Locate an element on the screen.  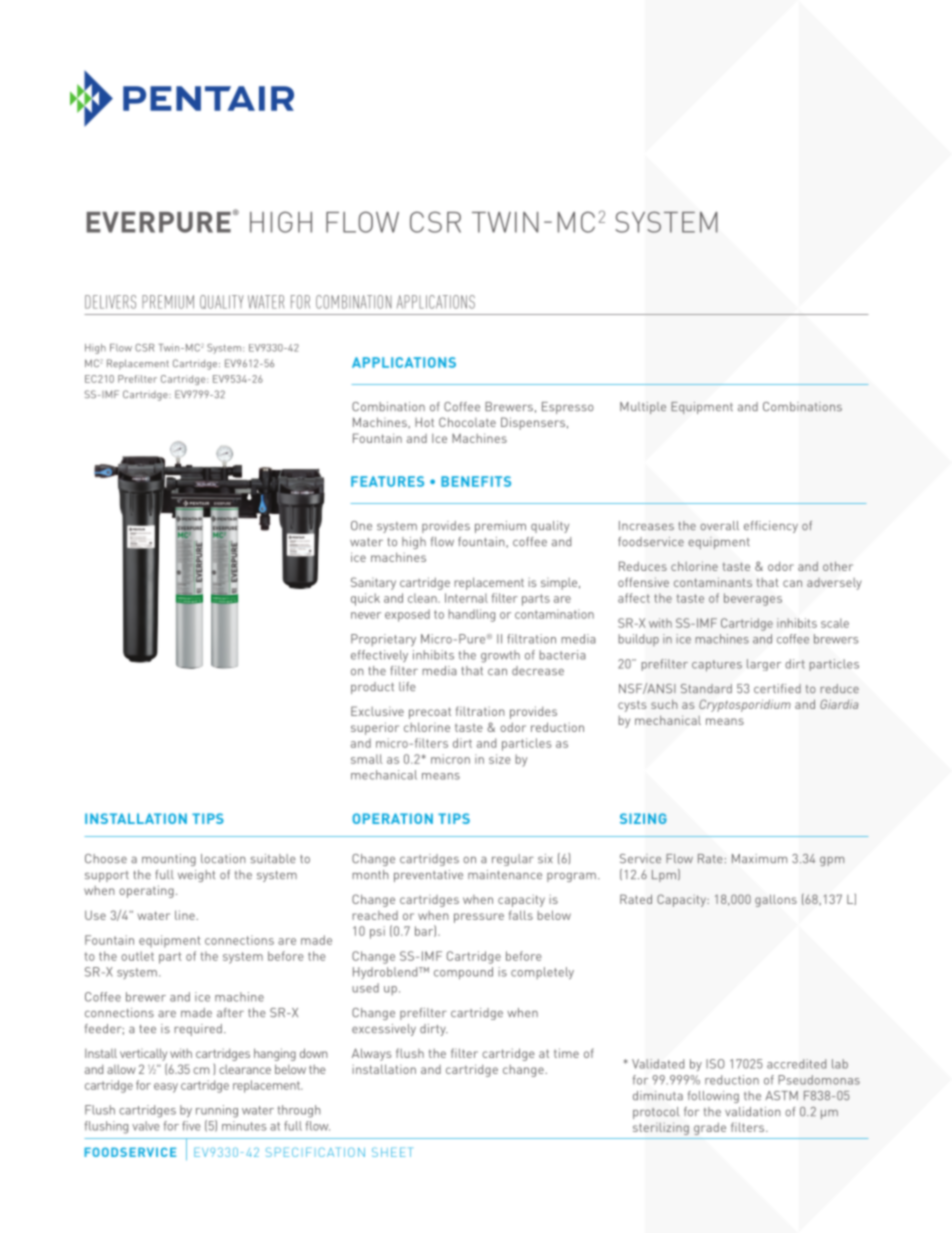
mounting is located at coordinates (169, 860).
